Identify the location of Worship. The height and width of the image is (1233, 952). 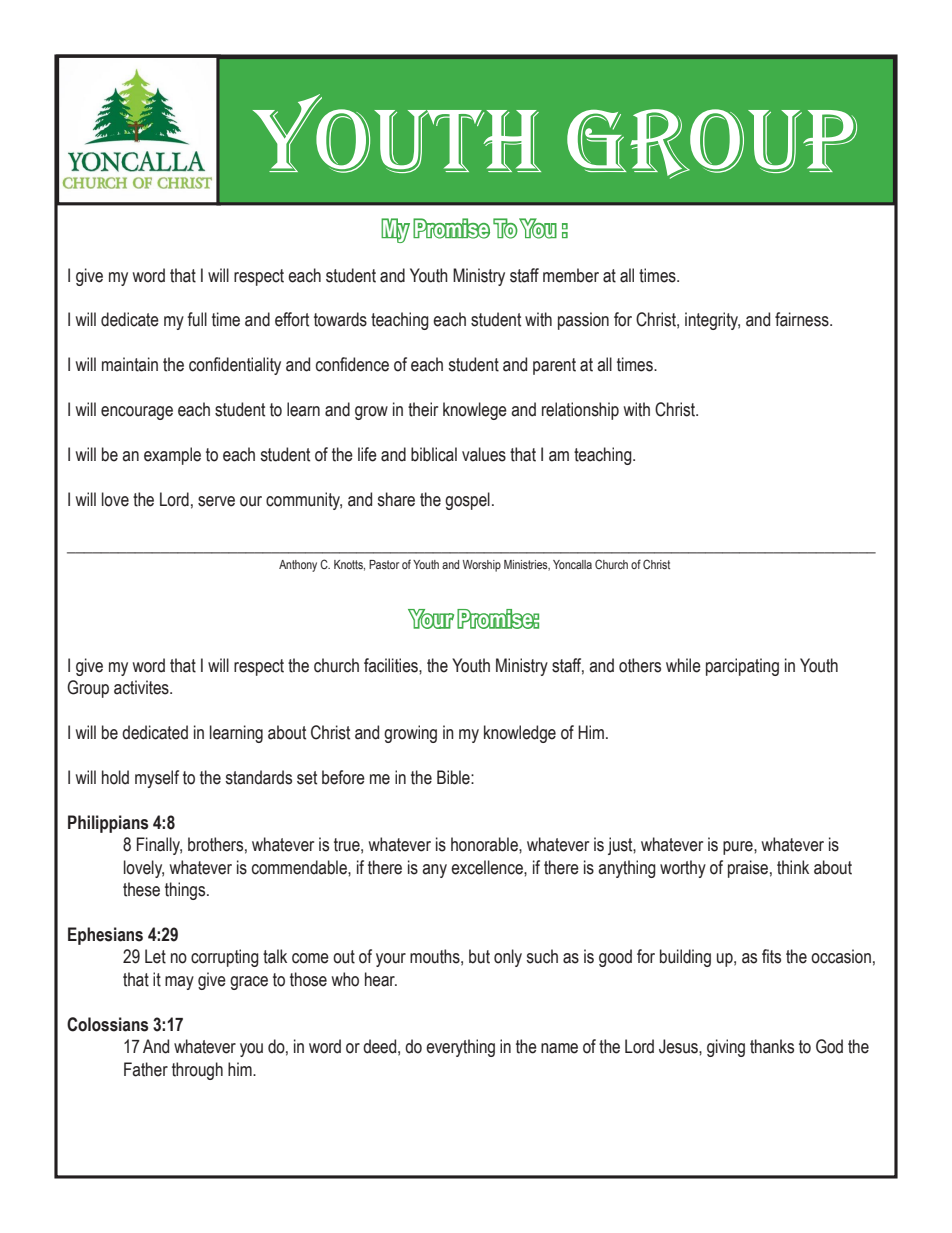
(482, 566).
